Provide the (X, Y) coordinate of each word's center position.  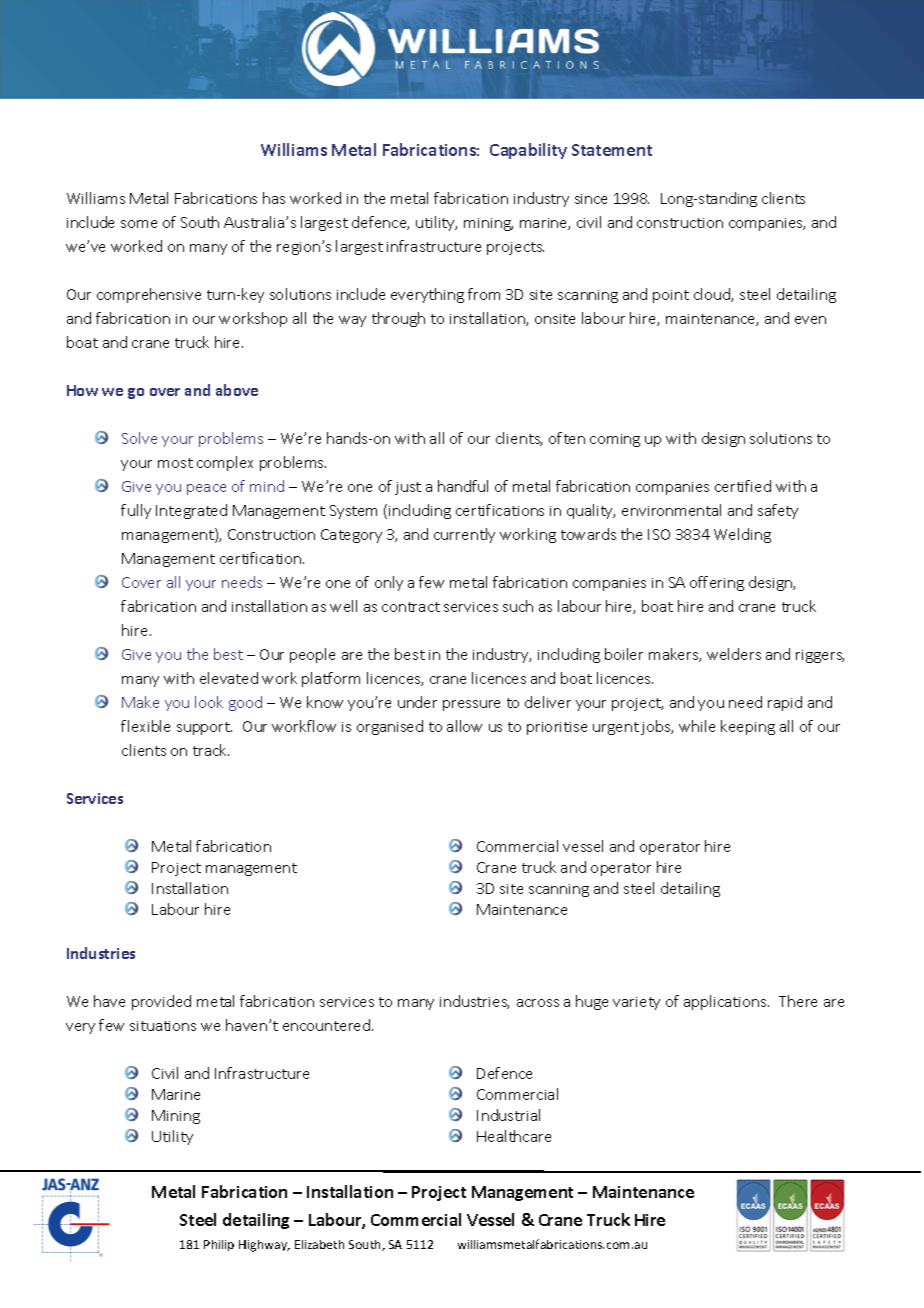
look (209, 702)
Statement (612, 150)
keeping (748, 727)
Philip (219, 1245)
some (139, 224)
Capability (528, 151)
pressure (471, 705)
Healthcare (514, 1136)
